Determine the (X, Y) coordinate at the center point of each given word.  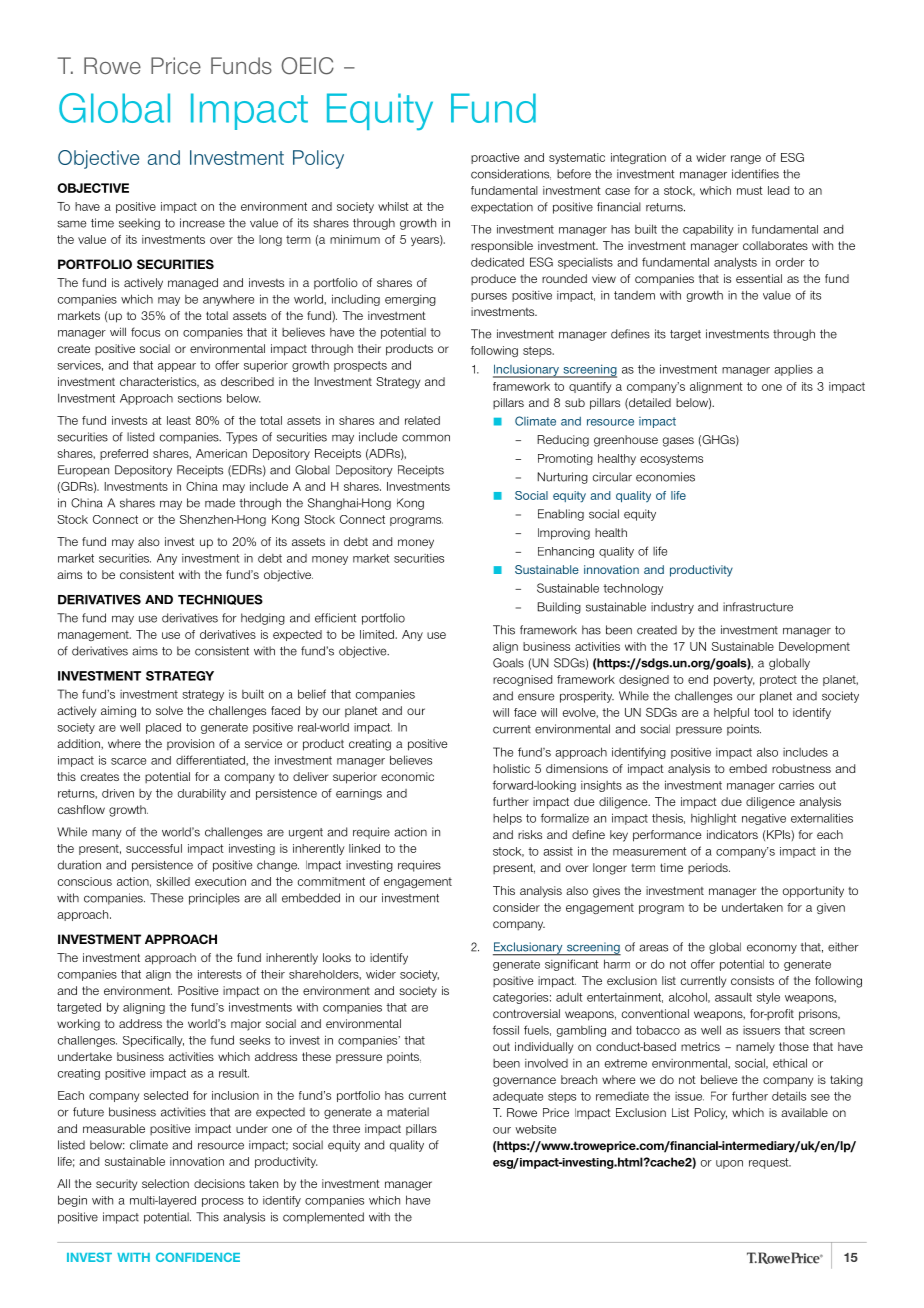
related (422, 420)
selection (165, 1183)
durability (202, 794)
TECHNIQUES (220, 599)
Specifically (153, 1041)
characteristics (159, 382)
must (750, 190)
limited (378, 634)
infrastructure (758, 607)
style (768, 998)
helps (507, 819)
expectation (502, 208)
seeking (139, 224)
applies (793, 370)
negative (764, 819)
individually (544, 1048)
